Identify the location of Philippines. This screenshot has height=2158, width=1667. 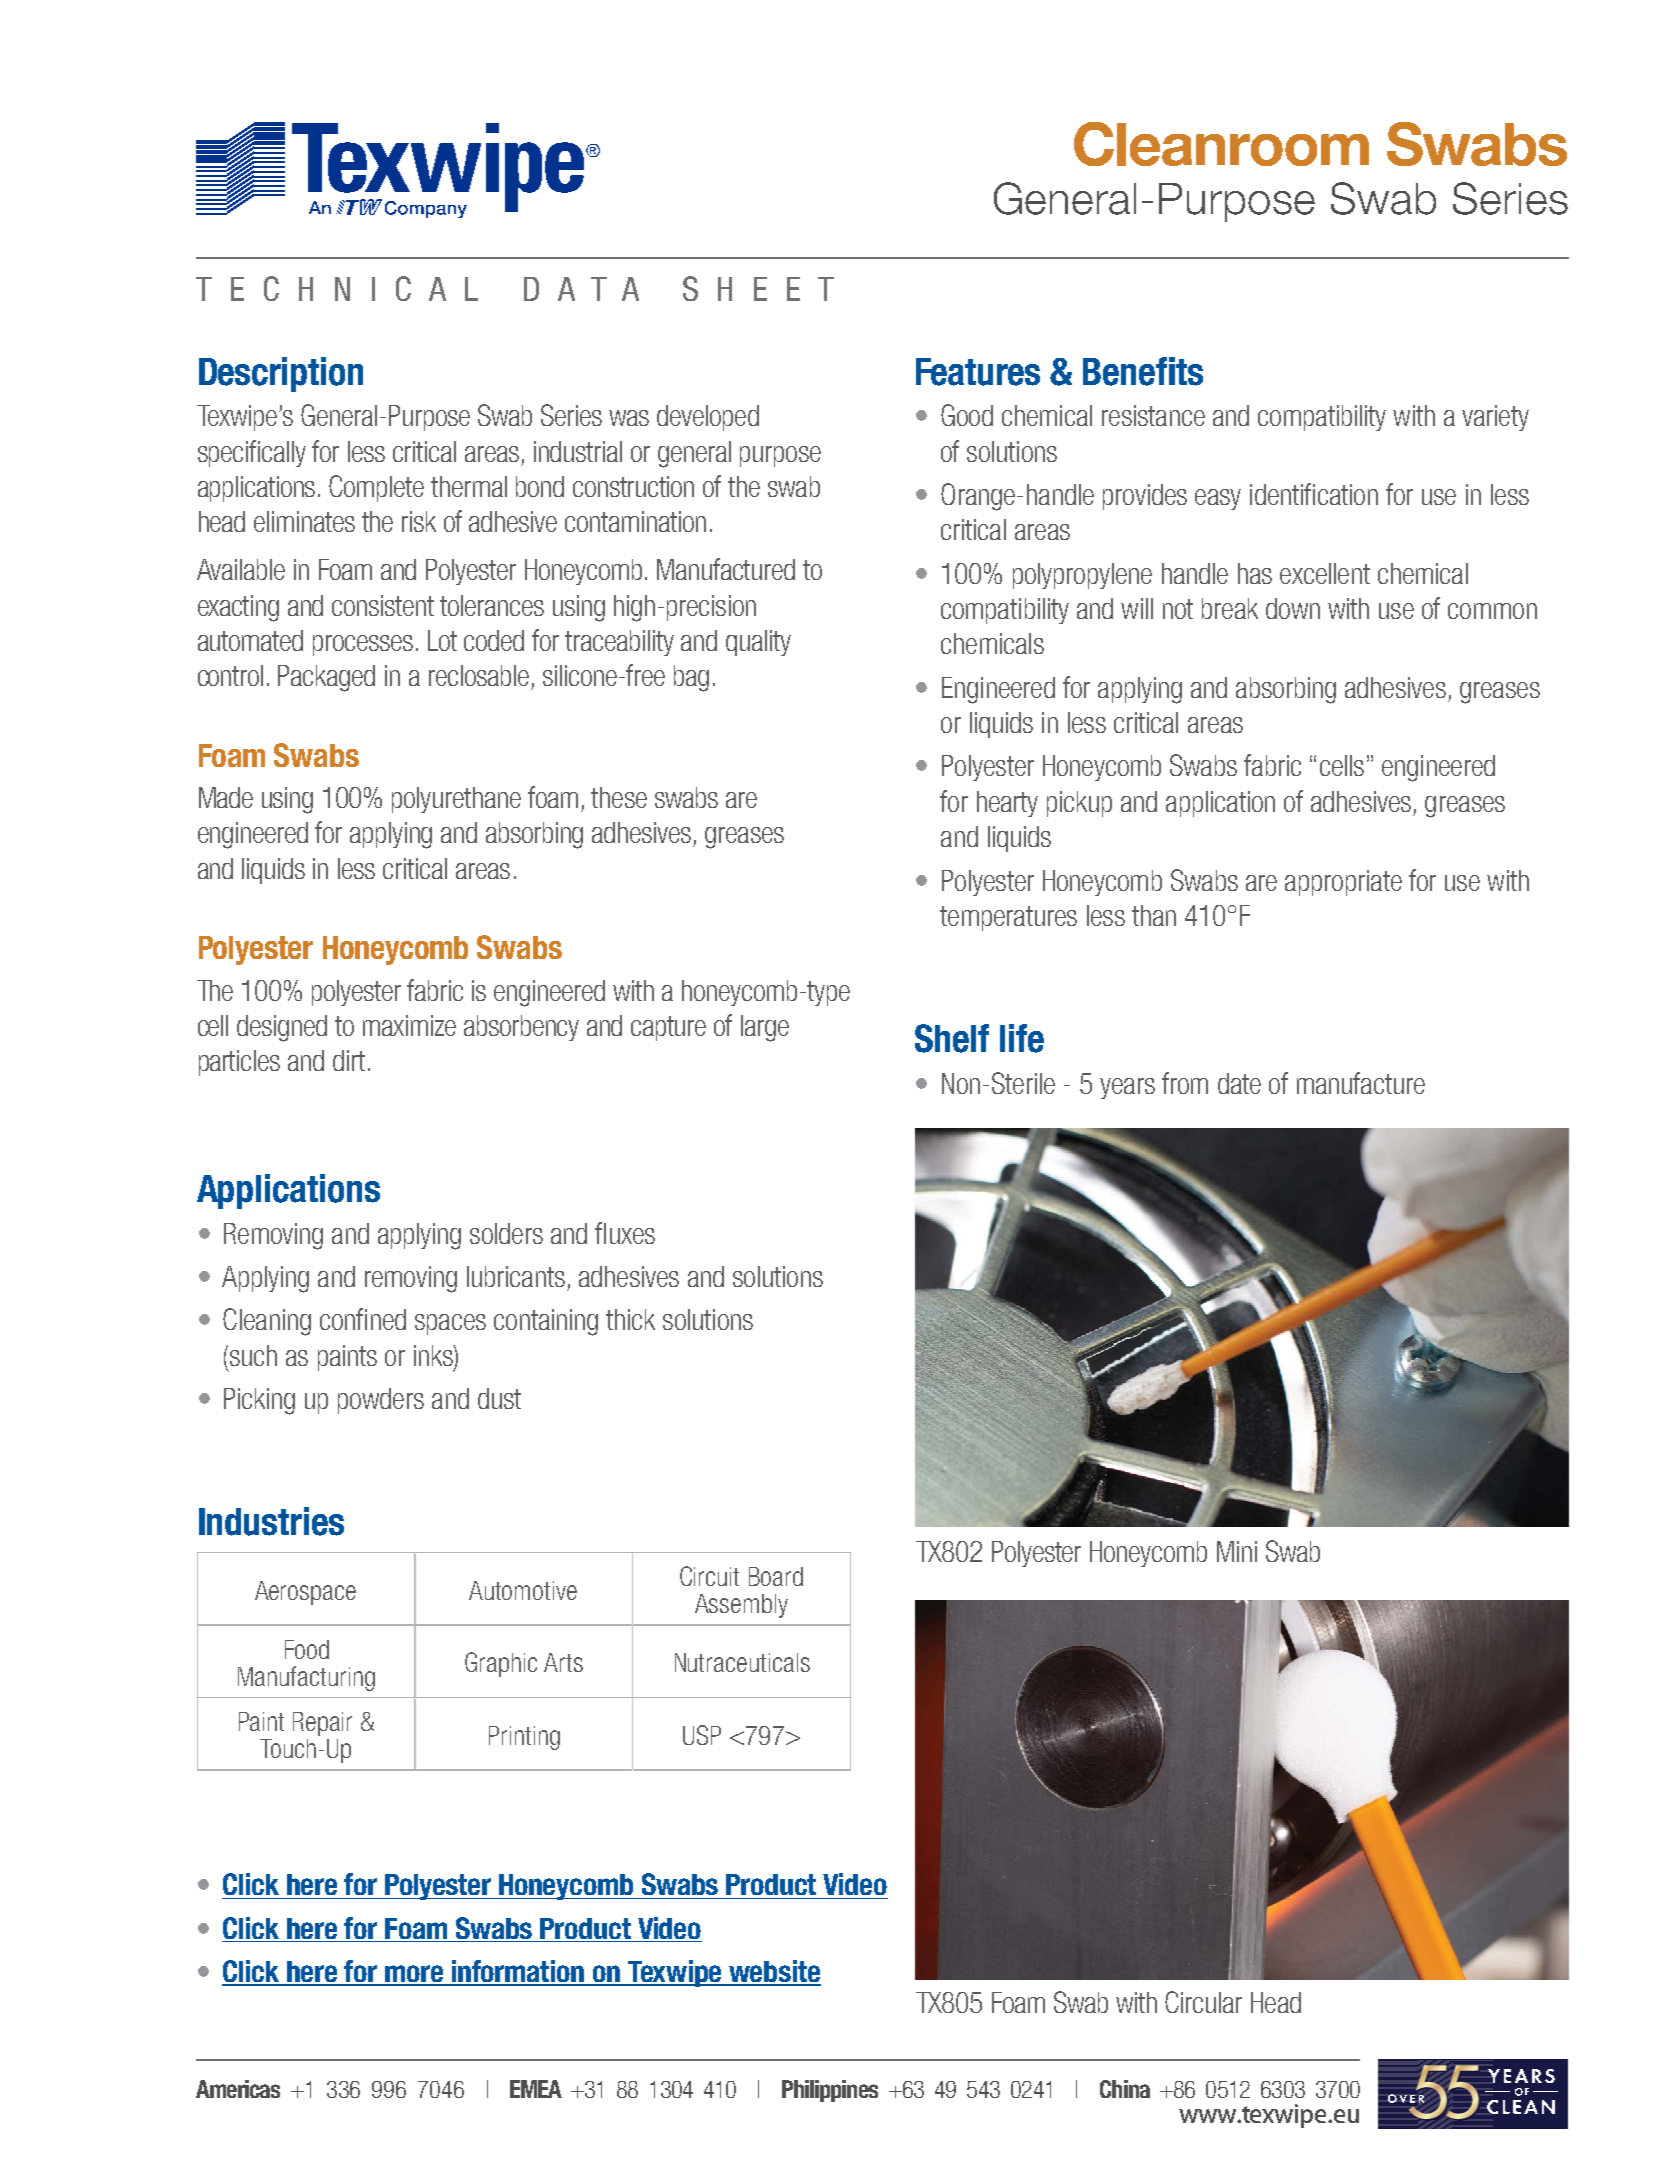
(830, 2091).
